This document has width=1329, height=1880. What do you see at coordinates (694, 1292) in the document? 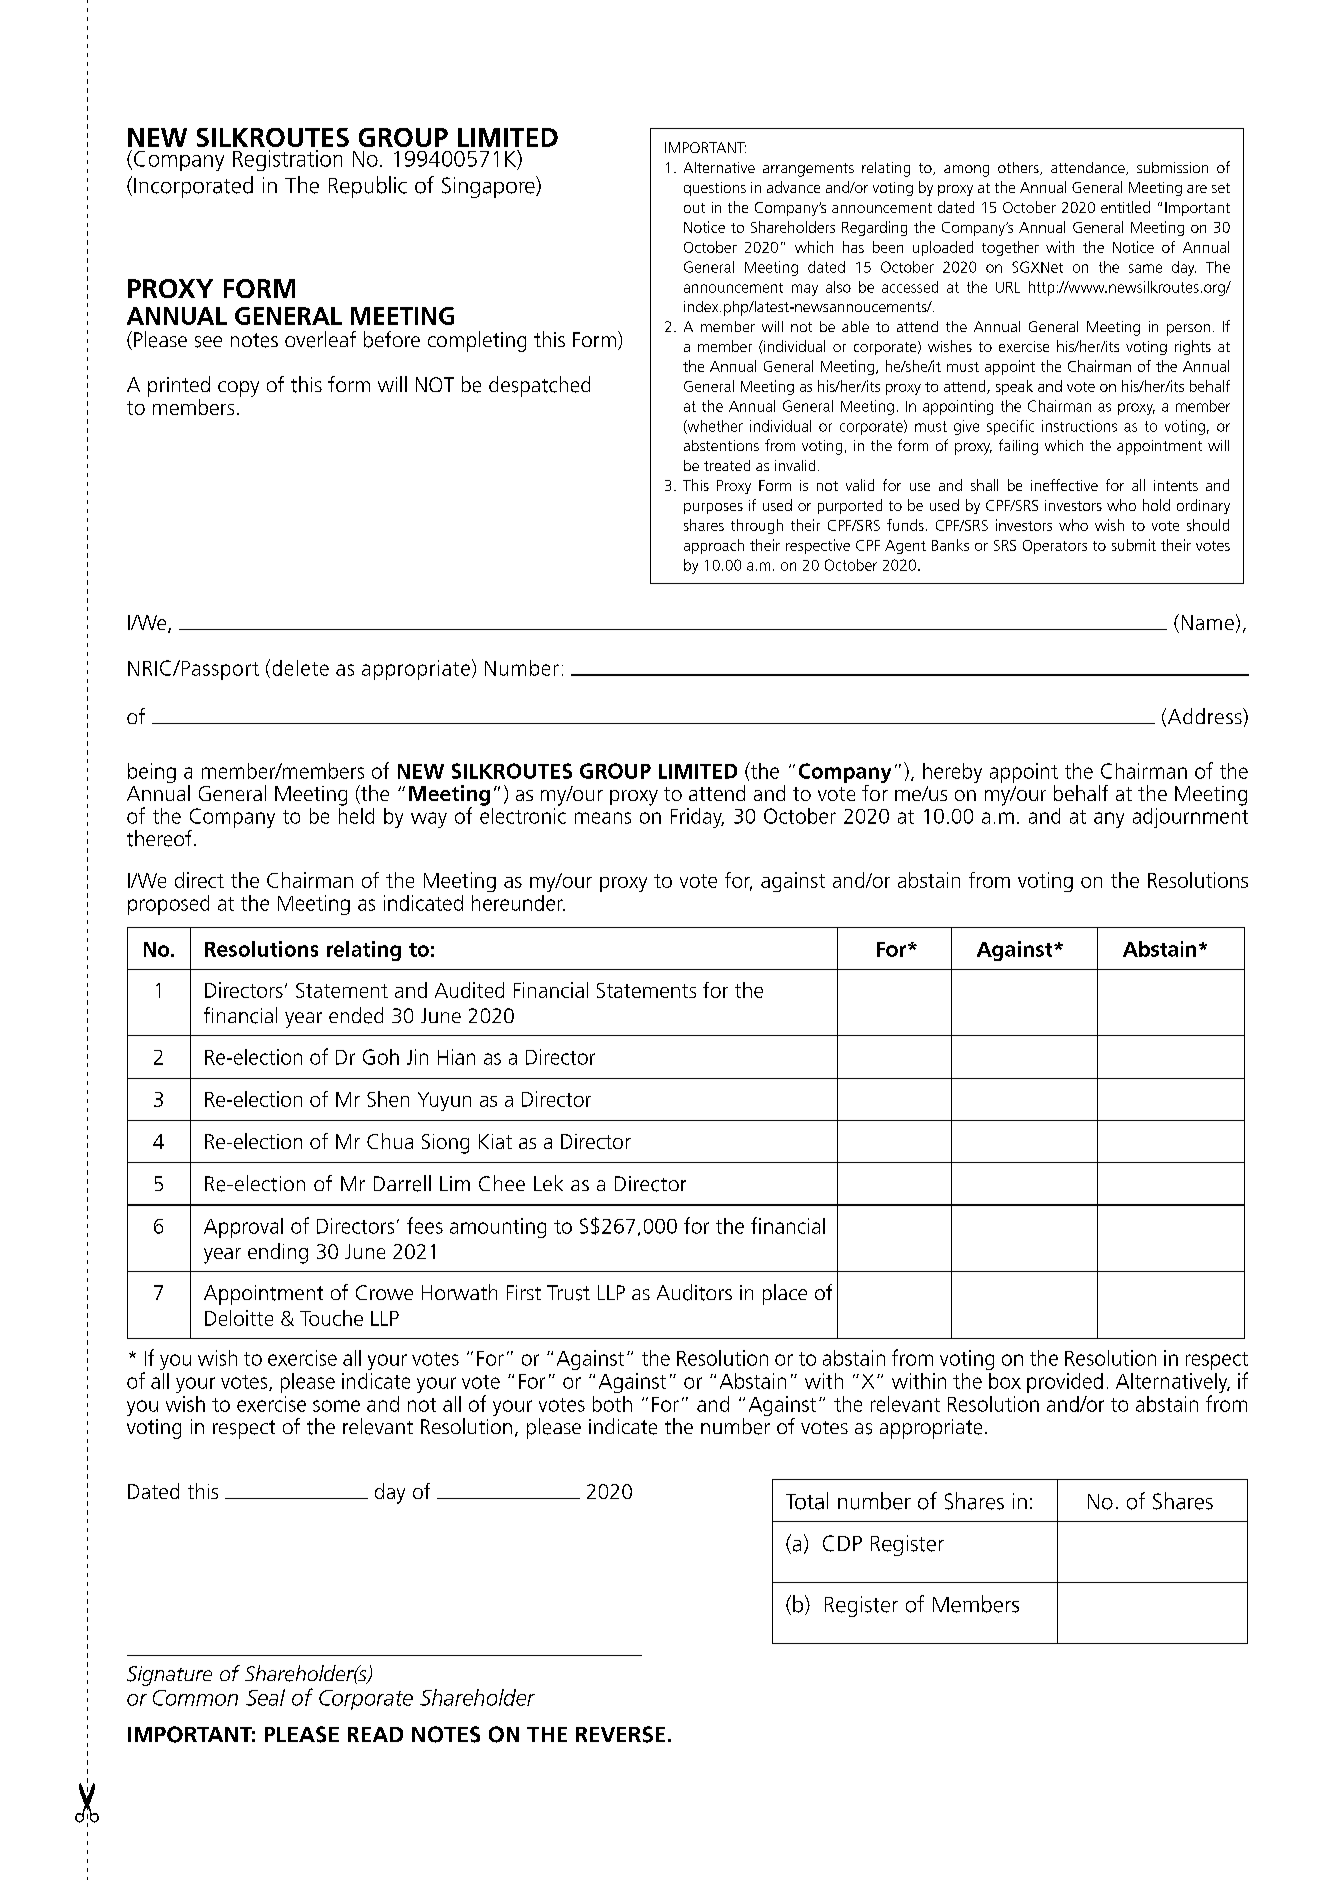
I see `Auditors` at bounding box center [694, 1292].
